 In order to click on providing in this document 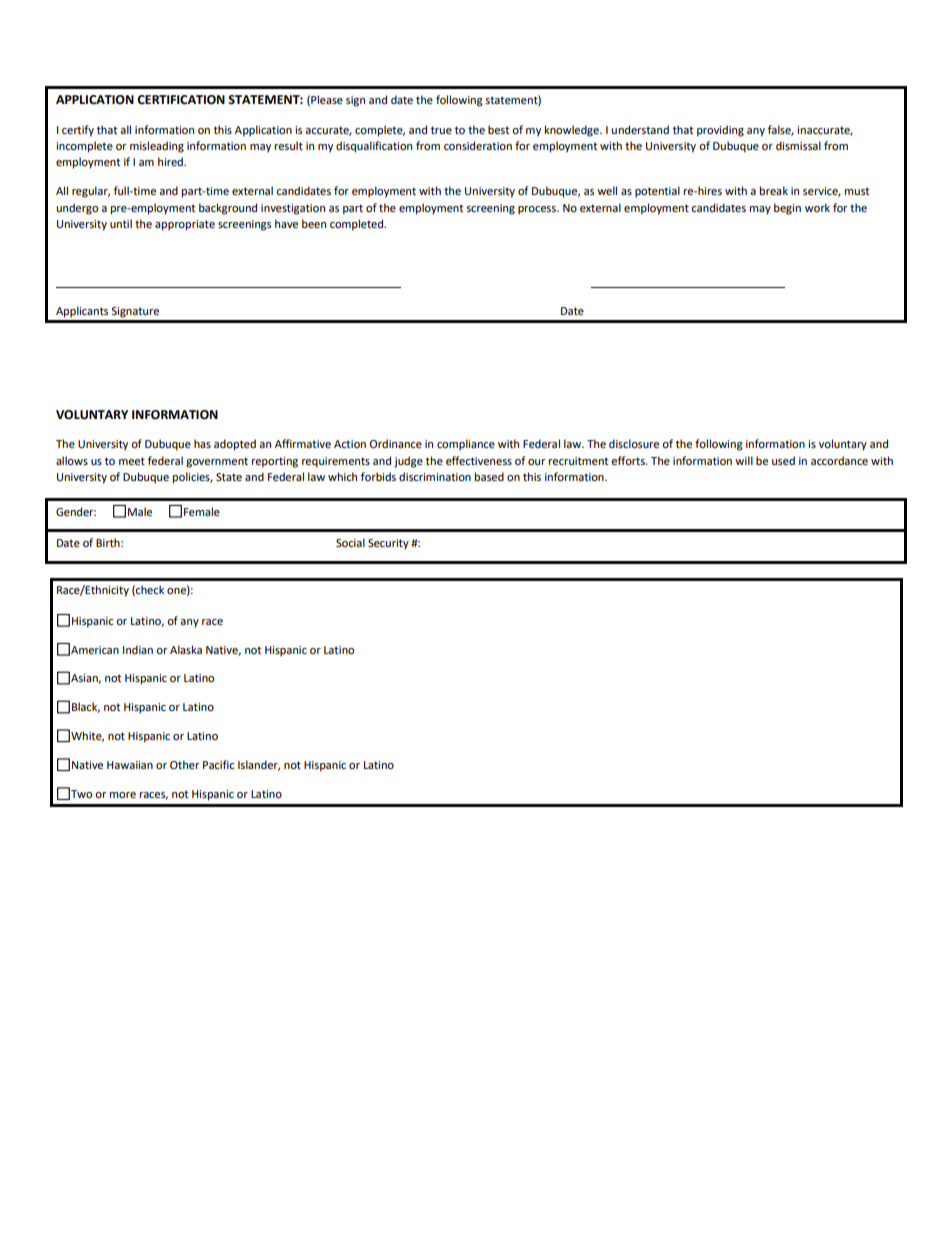, I will do `click(720, 131)`.
